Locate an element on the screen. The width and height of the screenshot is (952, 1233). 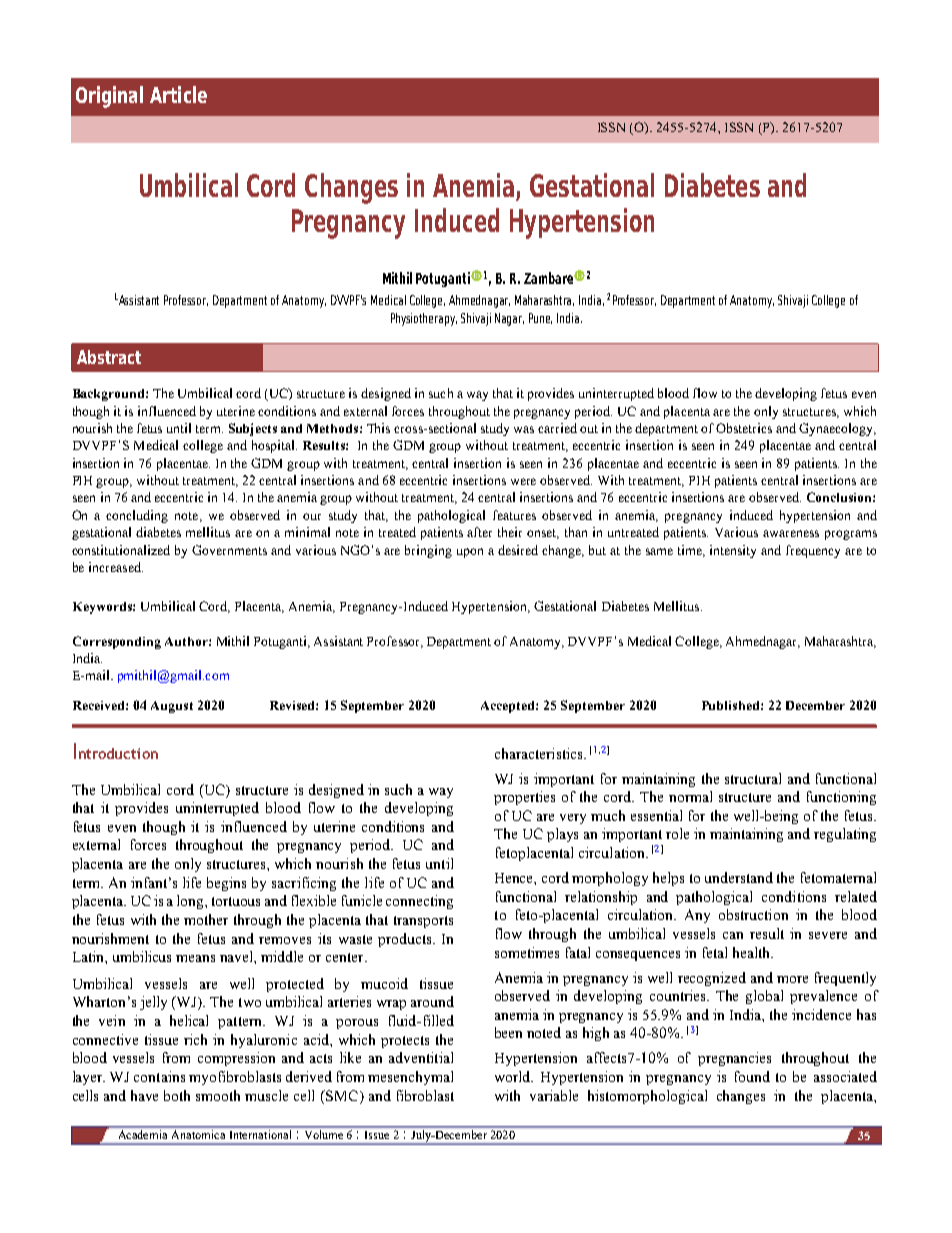
Abstract is located at coordinates (109, 357).
